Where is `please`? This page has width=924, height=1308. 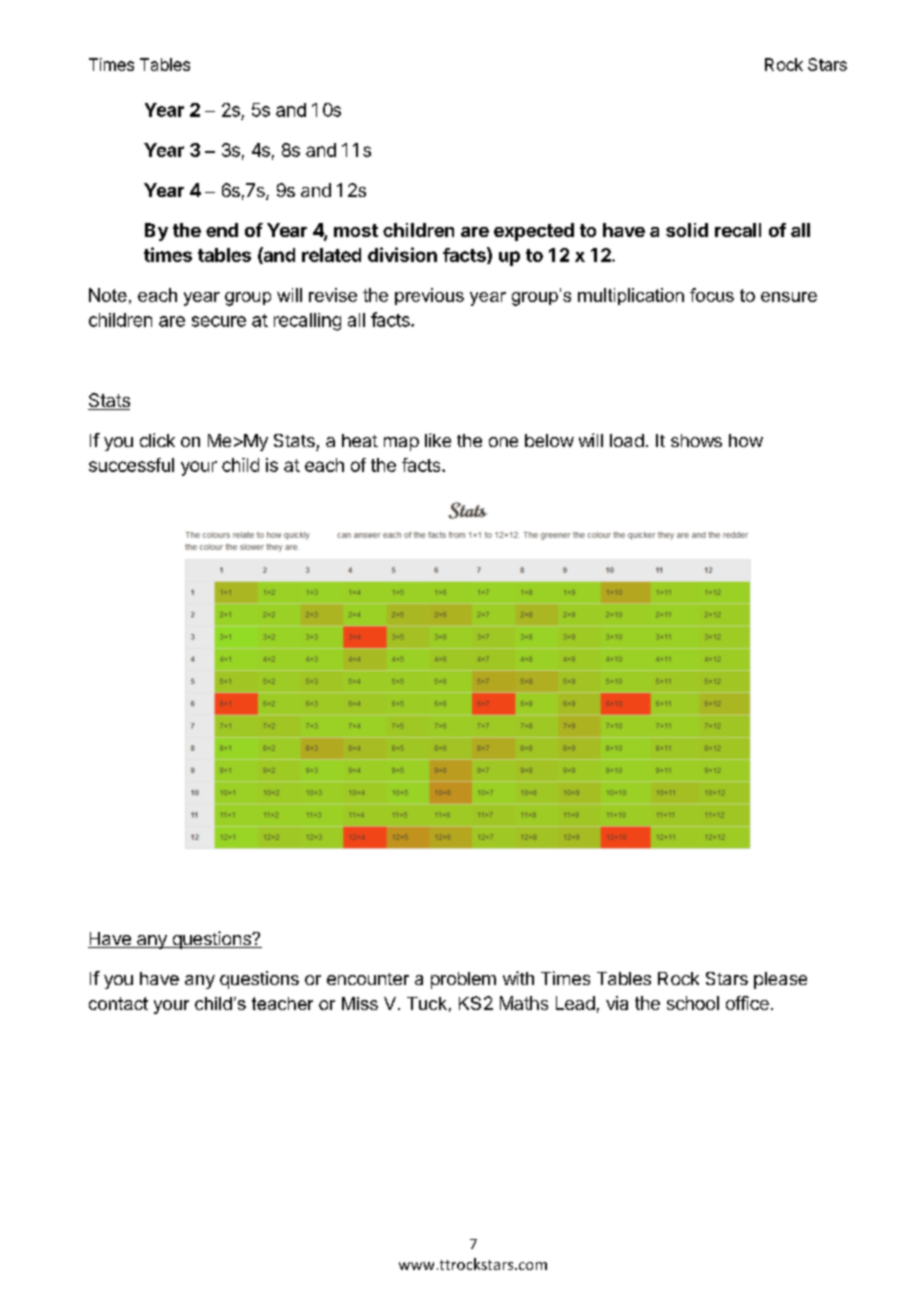 please is located at coordinates (780, 980).
